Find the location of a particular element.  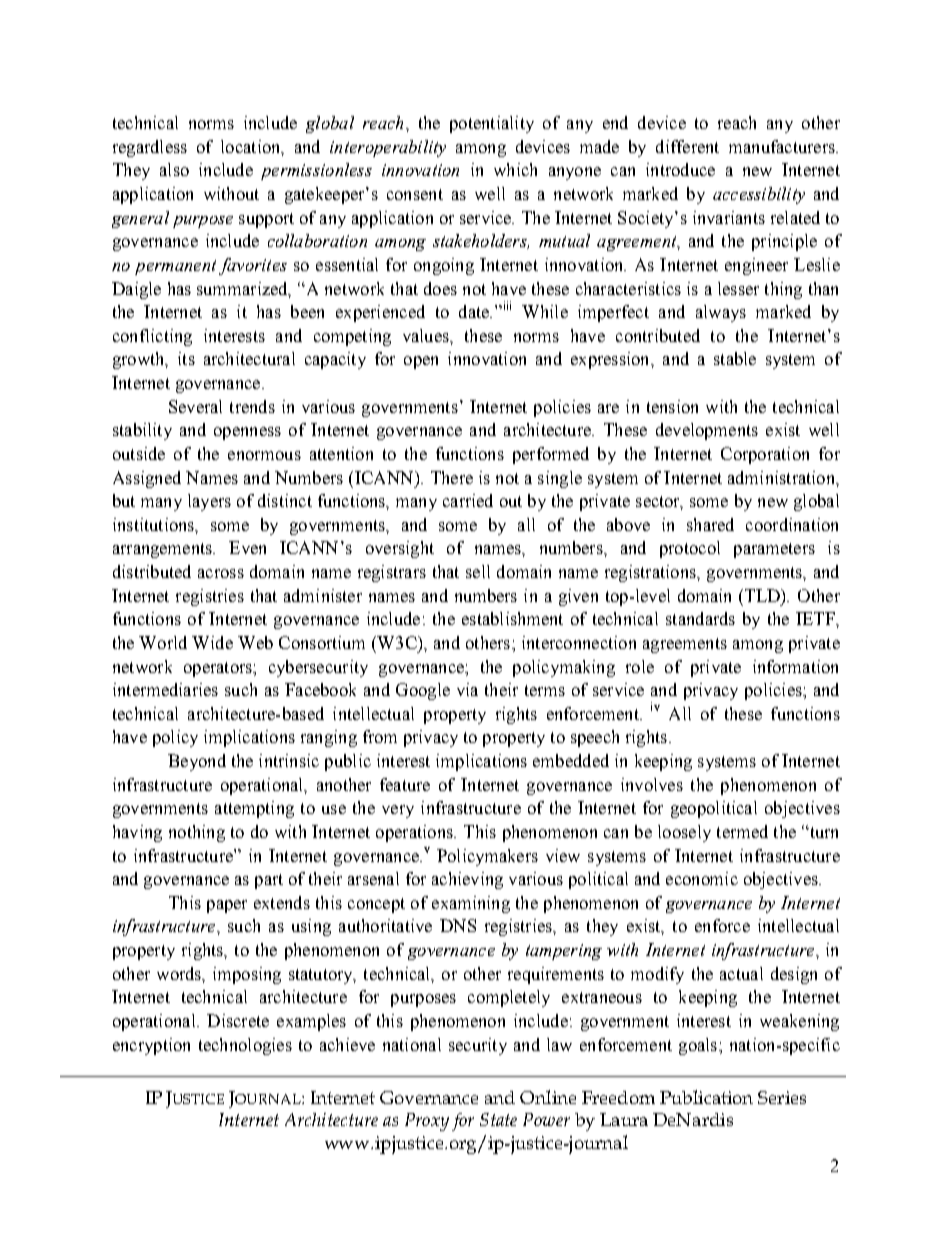

values is located at coordinates (427, 335).
